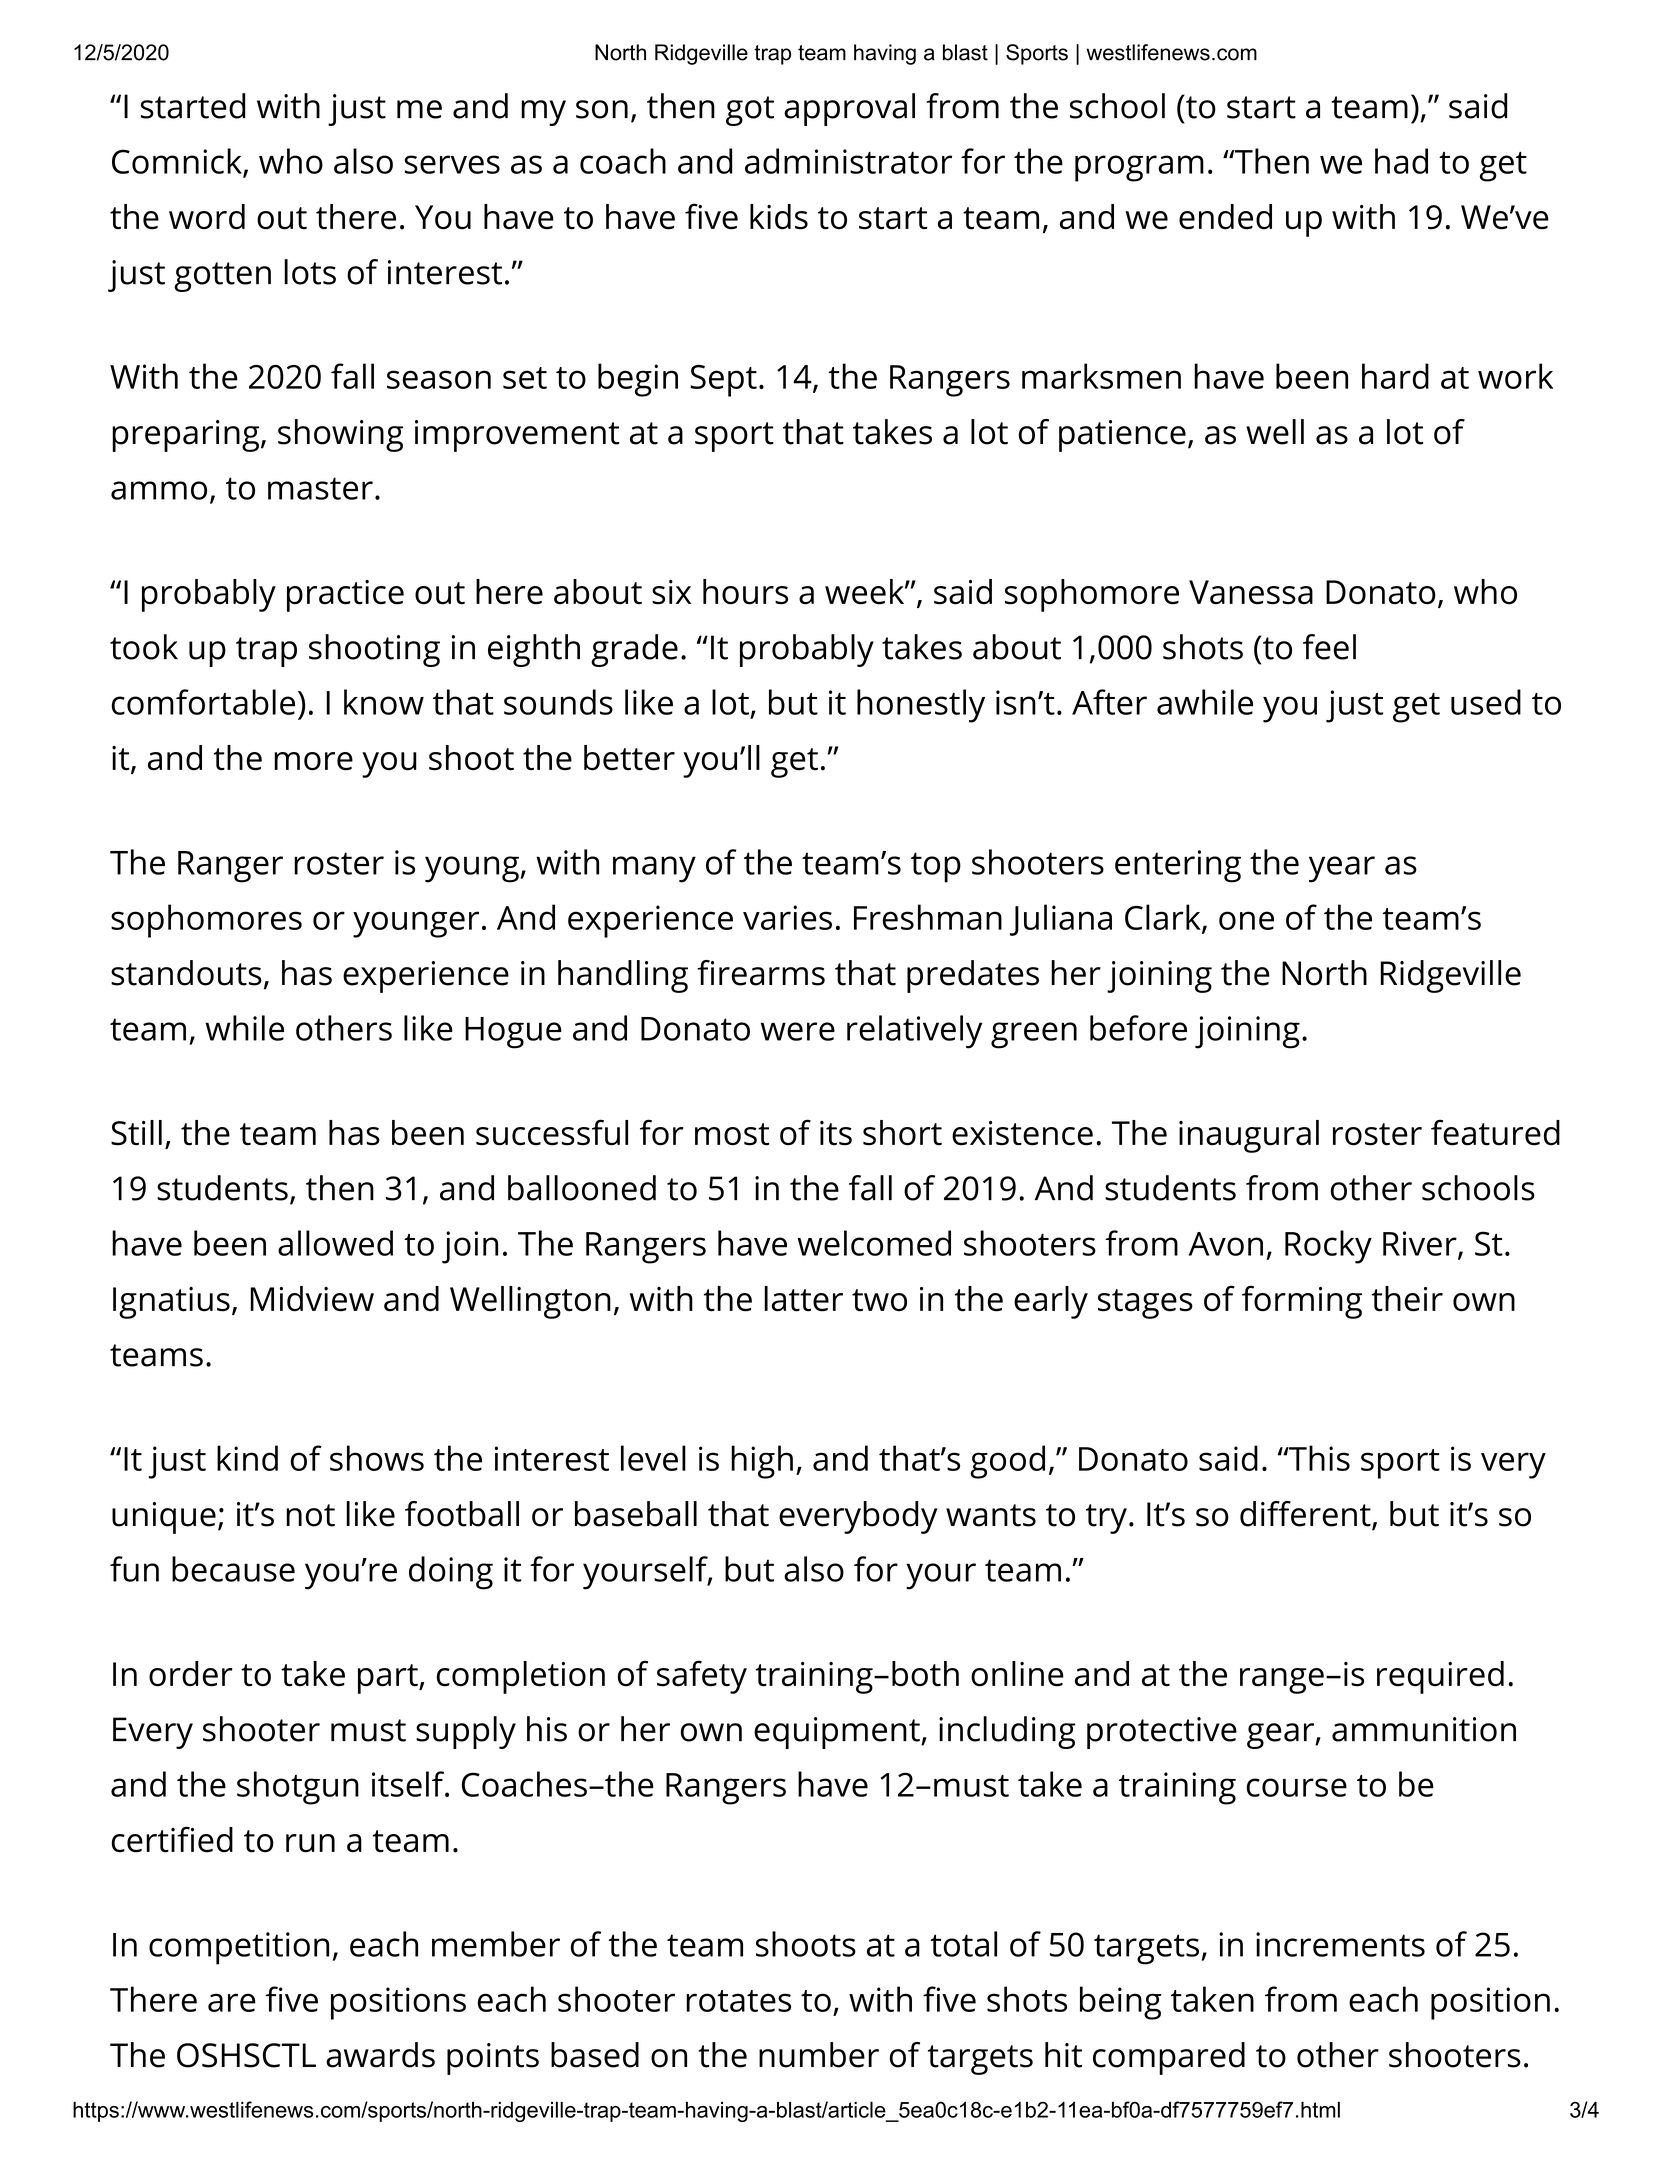 This page has width=1672, height=2164. What do you see at coordinates (1329, 1514) in the page?
I see `erent` at bounding box center [1329, 1514].
